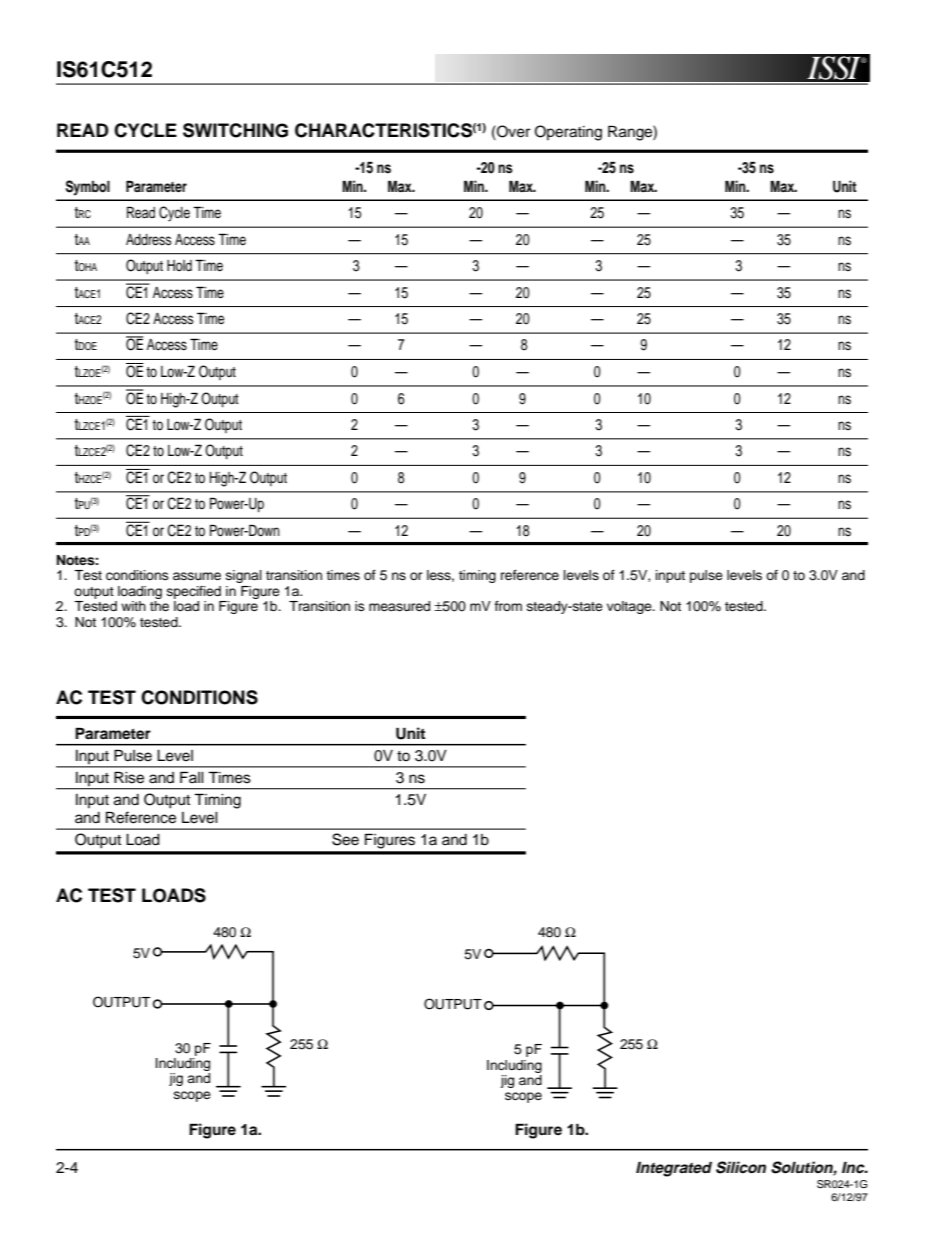 The height and width of the screenshot is (1233, 952). I want to click on See, so click(345, 839).
